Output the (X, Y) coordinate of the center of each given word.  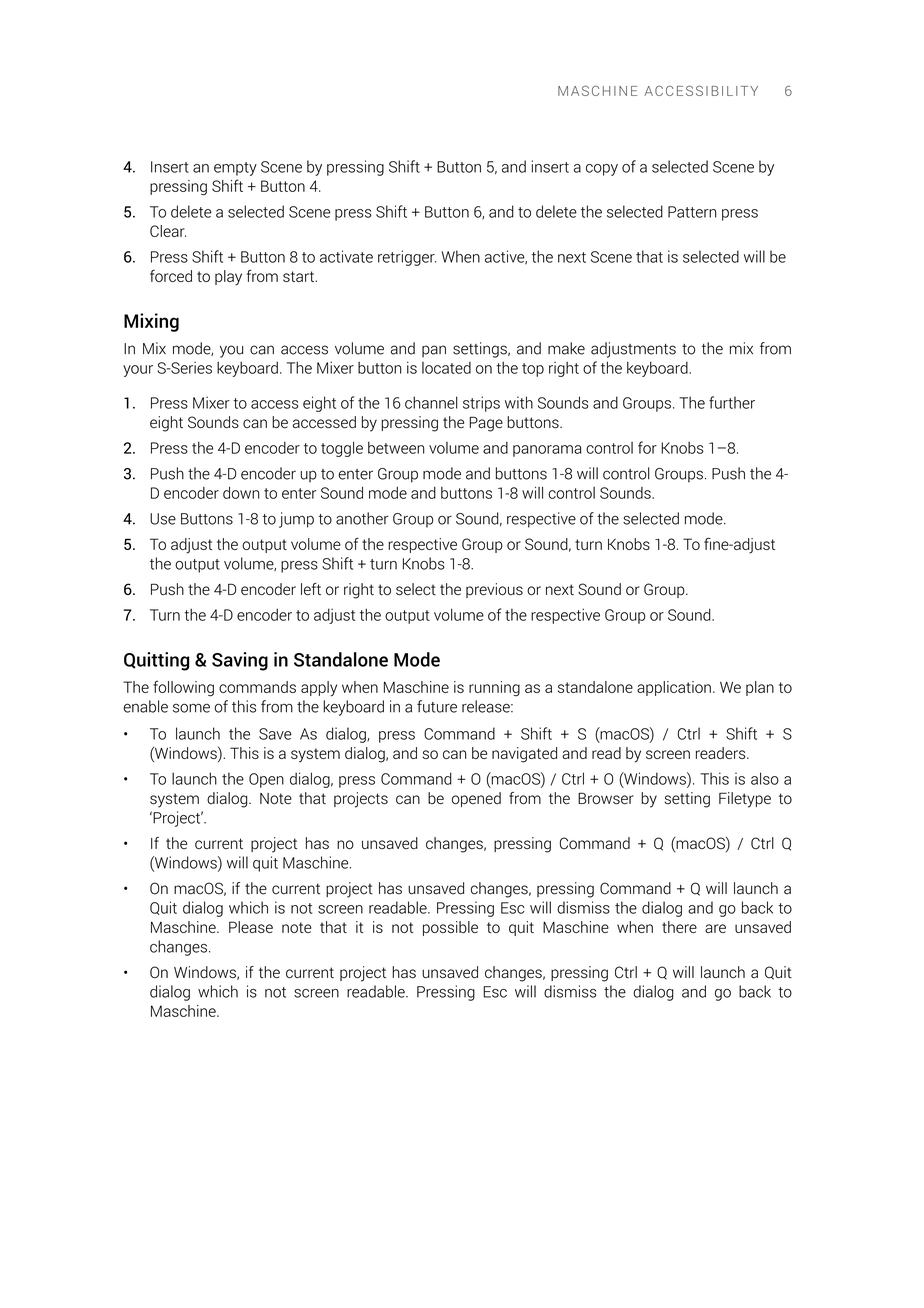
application (674, 688)
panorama (547, 451)
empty (235, 169)
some (191, 708)
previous (494, 590)
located (446, 368)
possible (450, 928)
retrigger (407, 258)
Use (163, 519)
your (138, 371)
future (437, 706)
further (732, 402)
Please (251, 927)
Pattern (692, 212)
